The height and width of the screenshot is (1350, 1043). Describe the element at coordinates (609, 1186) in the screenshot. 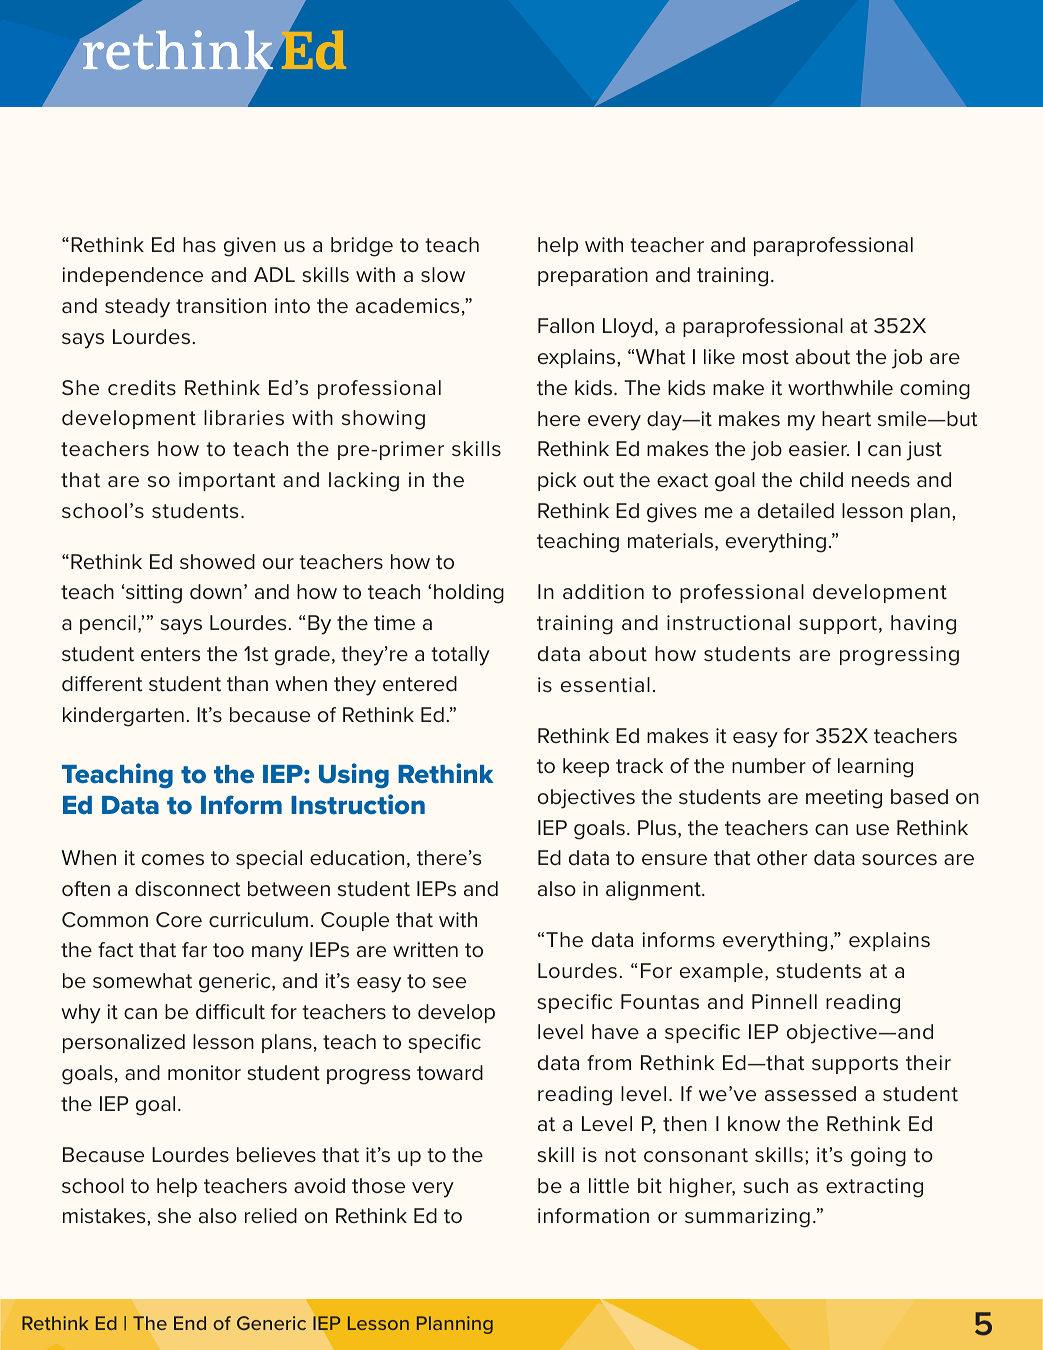

I see `little` at that location.
